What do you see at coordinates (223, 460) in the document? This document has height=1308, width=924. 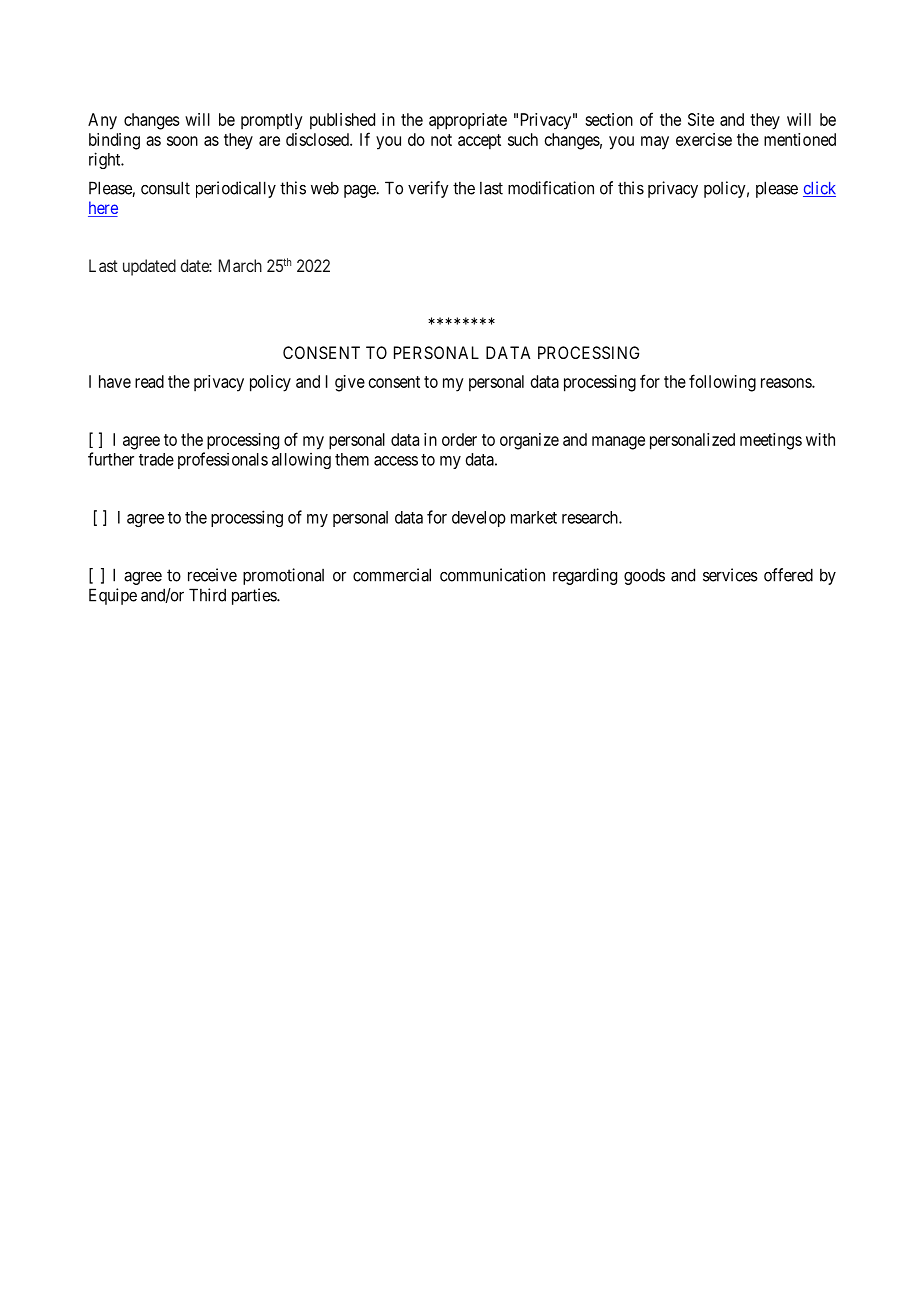 I see `professionals` at bounding box center [223, 460].
